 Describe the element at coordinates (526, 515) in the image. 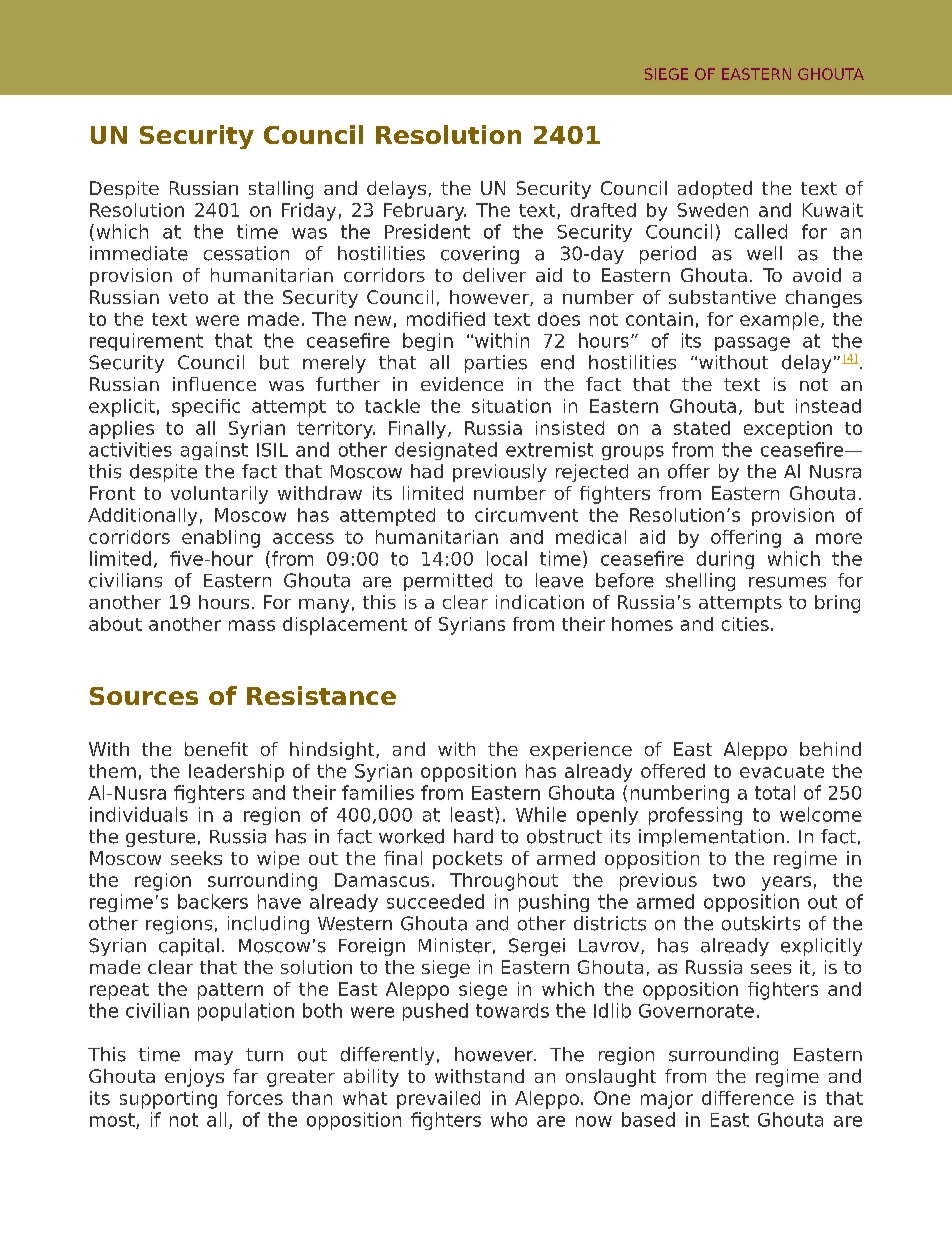

I see `circumvent` at that location.
